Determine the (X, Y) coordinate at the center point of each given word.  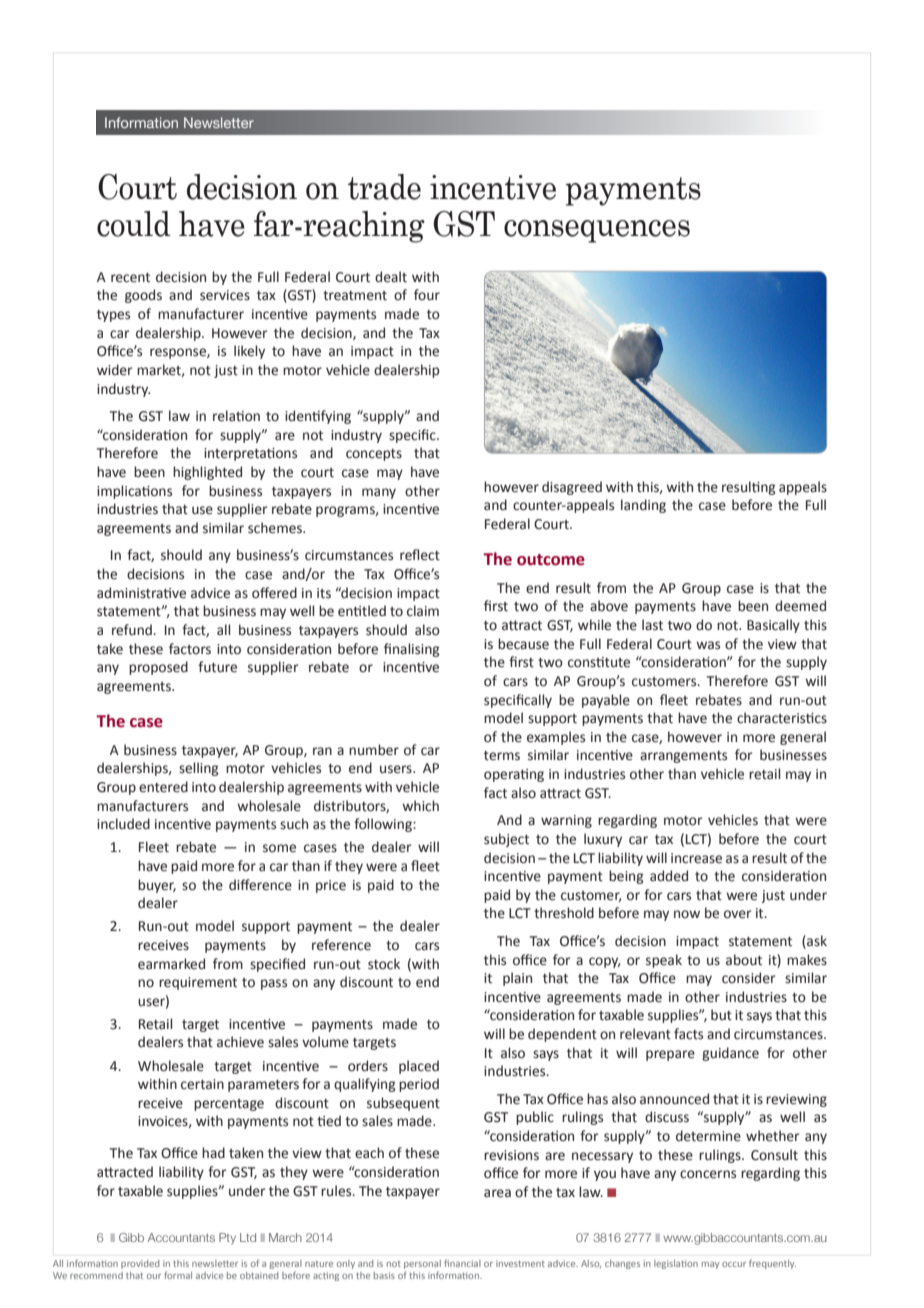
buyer (157, 886)
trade (384, 187)
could (134, 224)
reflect (420, 555)
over (737, 914)
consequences (597, 231)
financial (462, 1263)
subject (506, 840)
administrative (141, 593)
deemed (800, 606)
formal (178, 1275)
